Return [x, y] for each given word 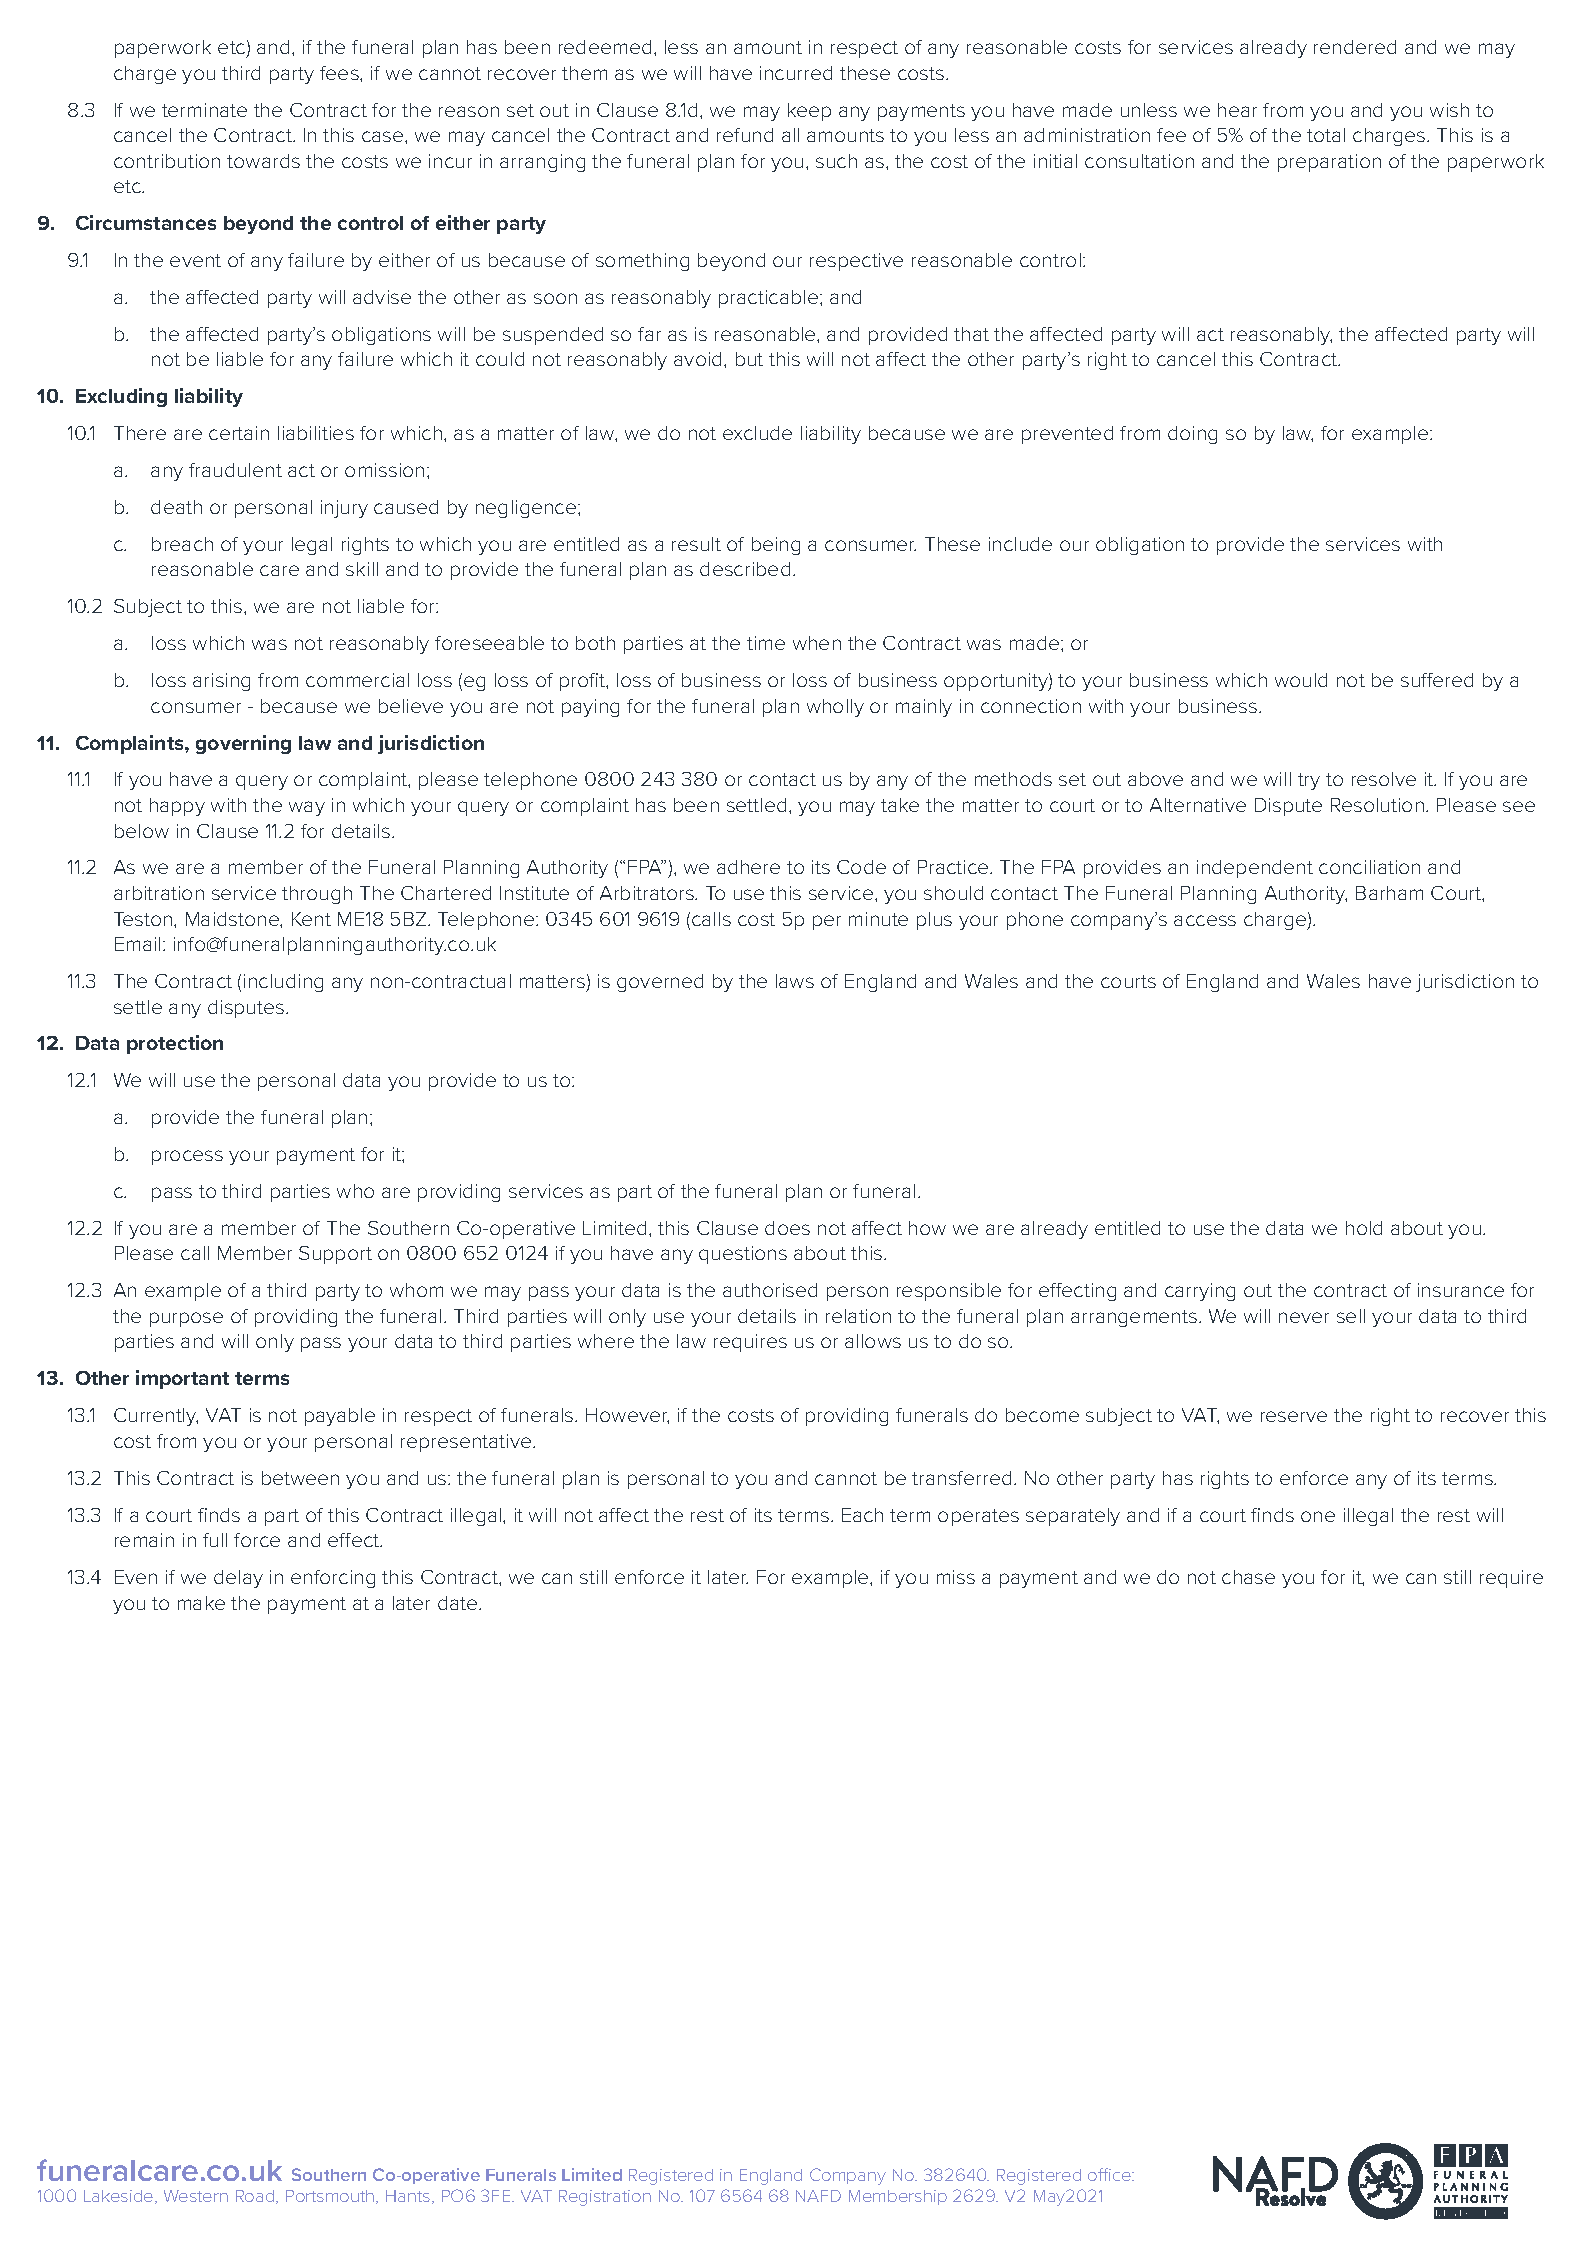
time [766, 643]
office [1110, 2174]
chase [1248, 1577]
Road [256, 2197]
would [1301, 680]
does [787, 1228]
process [187, 1157]
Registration [605, 2198]
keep [809, 112]
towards [263, 161]
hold [1364, 1228]
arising [221, 682]
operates [978, 1517]
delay [238, 1579]
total [1326, 135]
